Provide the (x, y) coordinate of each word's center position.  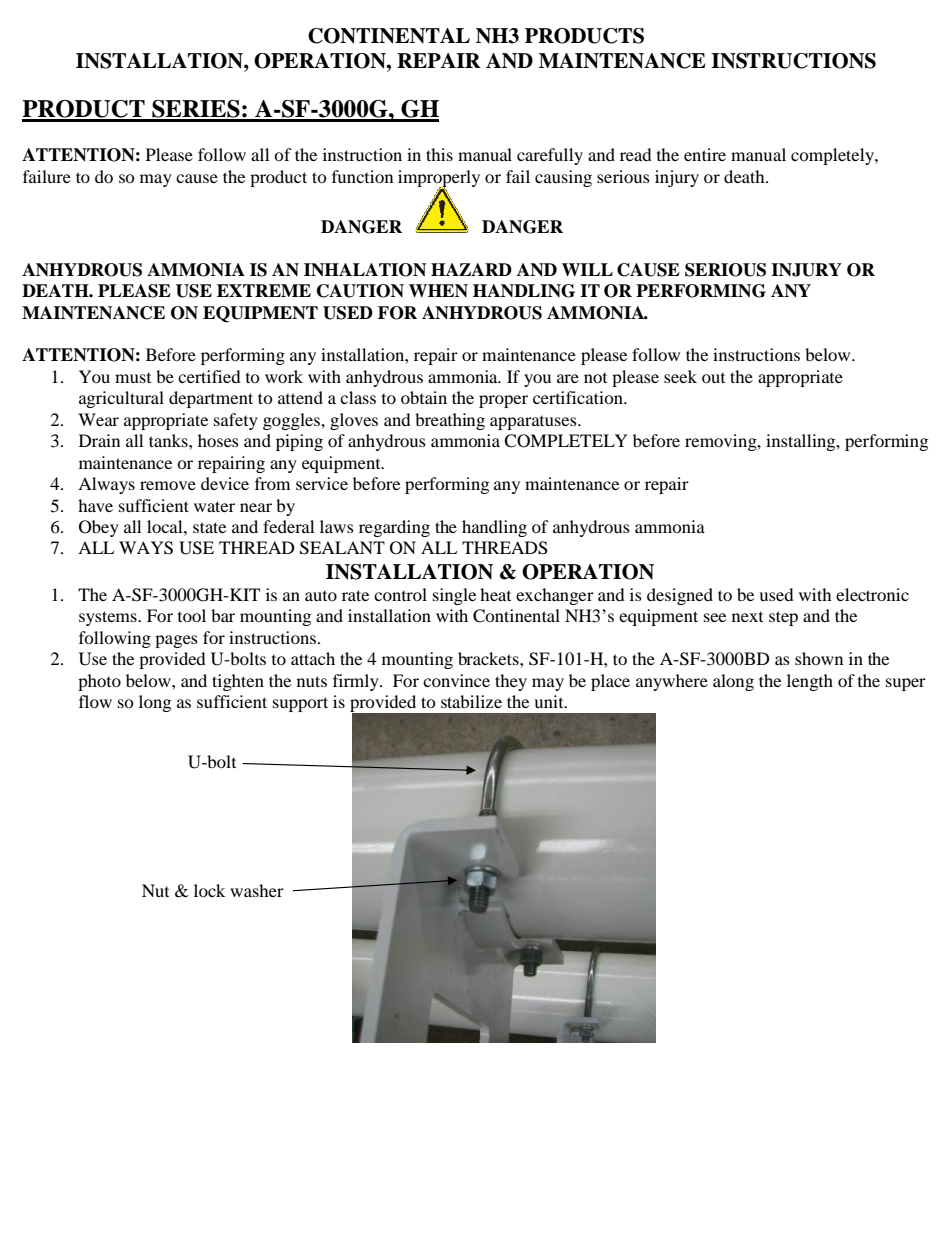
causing (563, 178)
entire (705, 154)
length (810, 682)
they (511, 682)
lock (209, 890)
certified (209, 376)
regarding (394, 528)
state (209, 527)
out (713, 378)
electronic (872, 594)
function (362, 176)
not (595, 378)
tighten (238, 682)
